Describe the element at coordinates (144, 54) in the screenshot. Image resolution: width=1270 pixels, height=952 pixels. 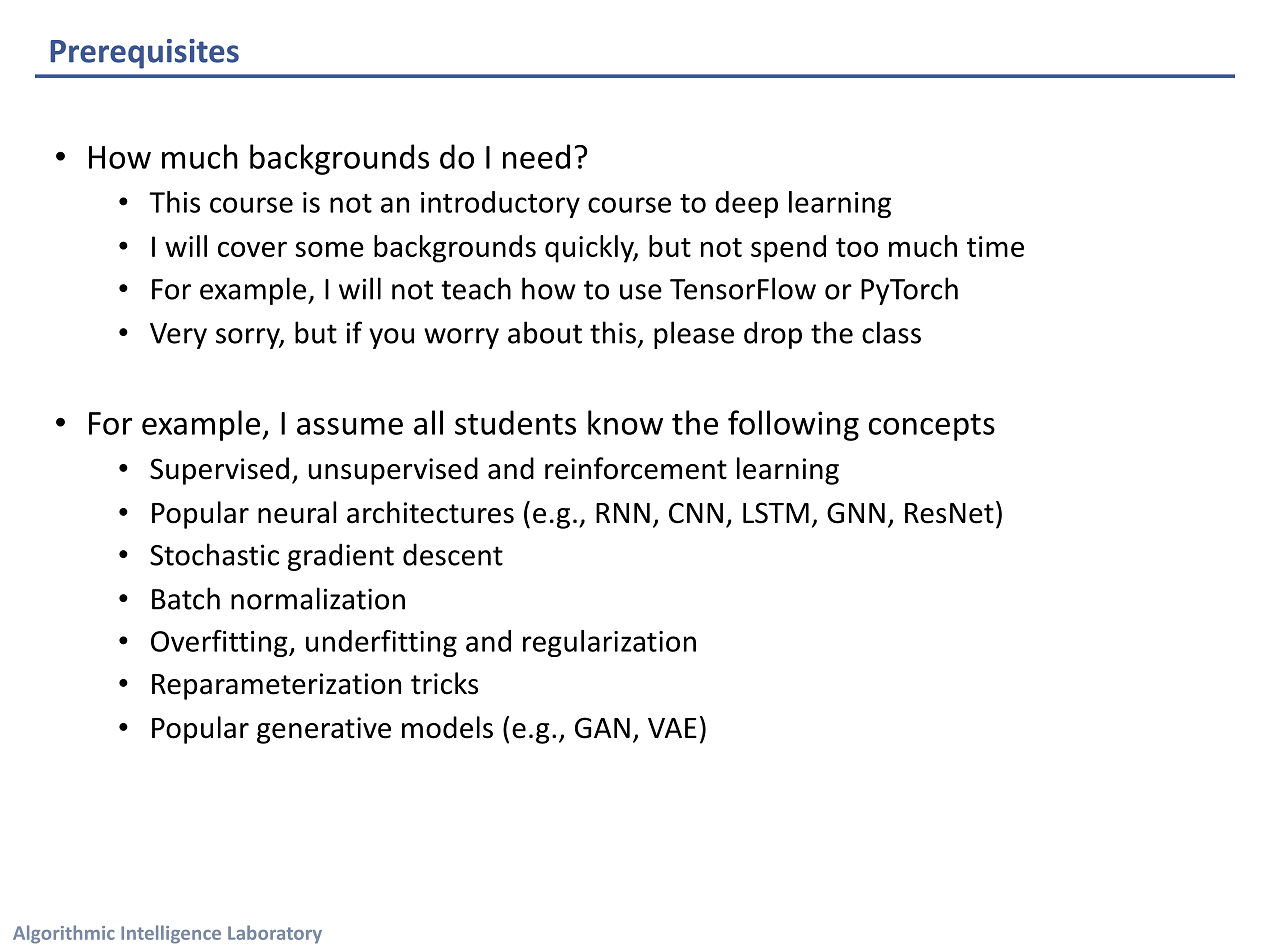
I see `Prerequisites` at that location.
